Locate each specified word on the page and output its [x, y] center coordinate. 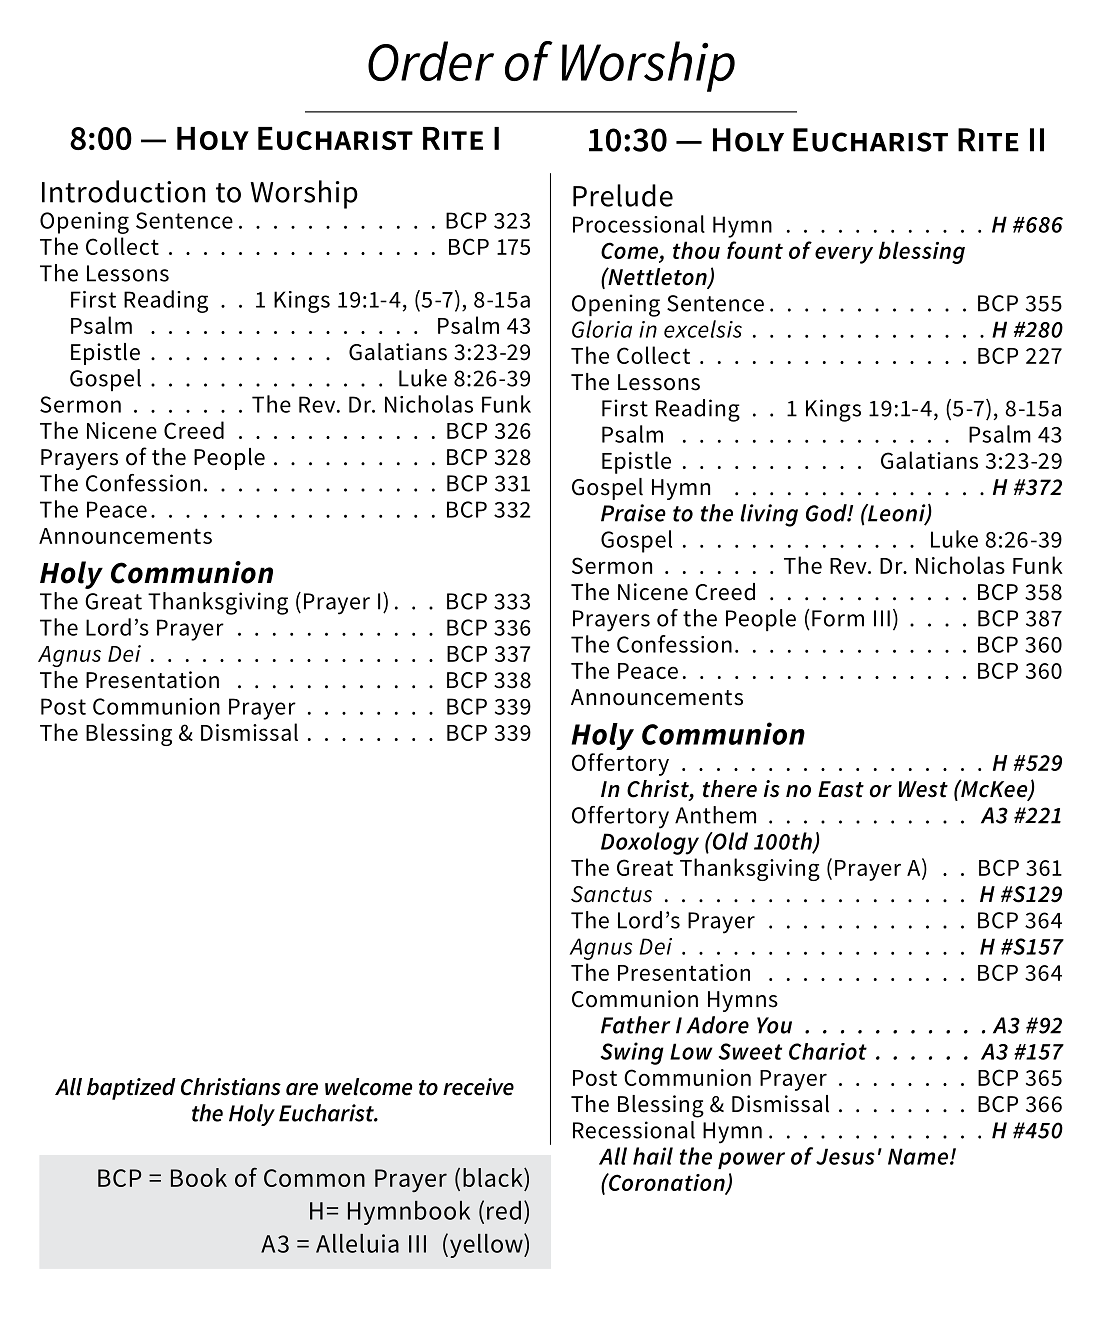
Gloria [602, 329]
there [730, 789]
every [844, 255]
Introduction [123, 191]
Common [314, 1178]
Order [431, 61]
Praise [633, 513]
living [769, 515]
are [302, 1089]
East [841, 789]
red [504, 1210]
